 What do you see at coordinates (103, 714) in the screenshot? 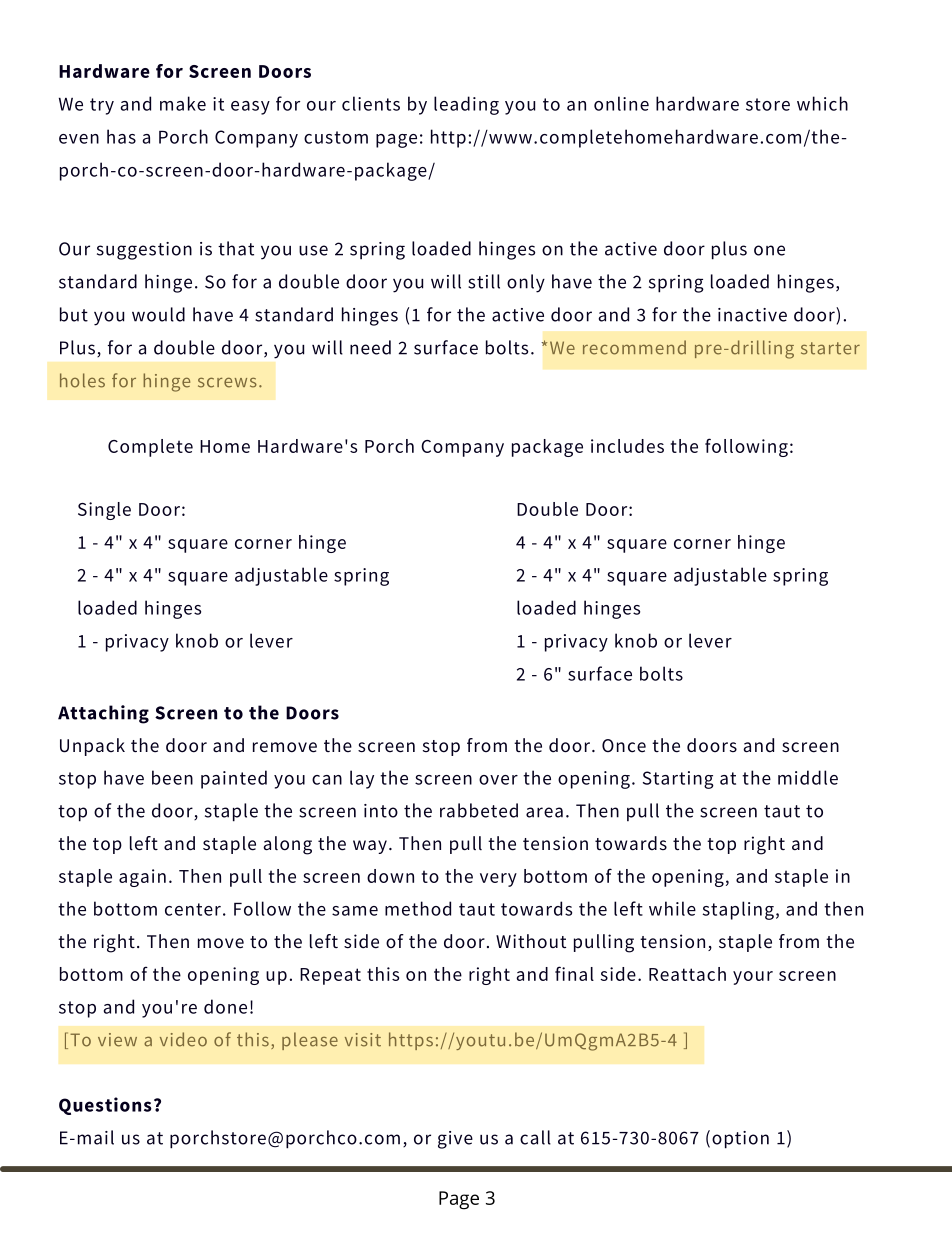
I see `Attaching` at bounding box center [103, 714].
